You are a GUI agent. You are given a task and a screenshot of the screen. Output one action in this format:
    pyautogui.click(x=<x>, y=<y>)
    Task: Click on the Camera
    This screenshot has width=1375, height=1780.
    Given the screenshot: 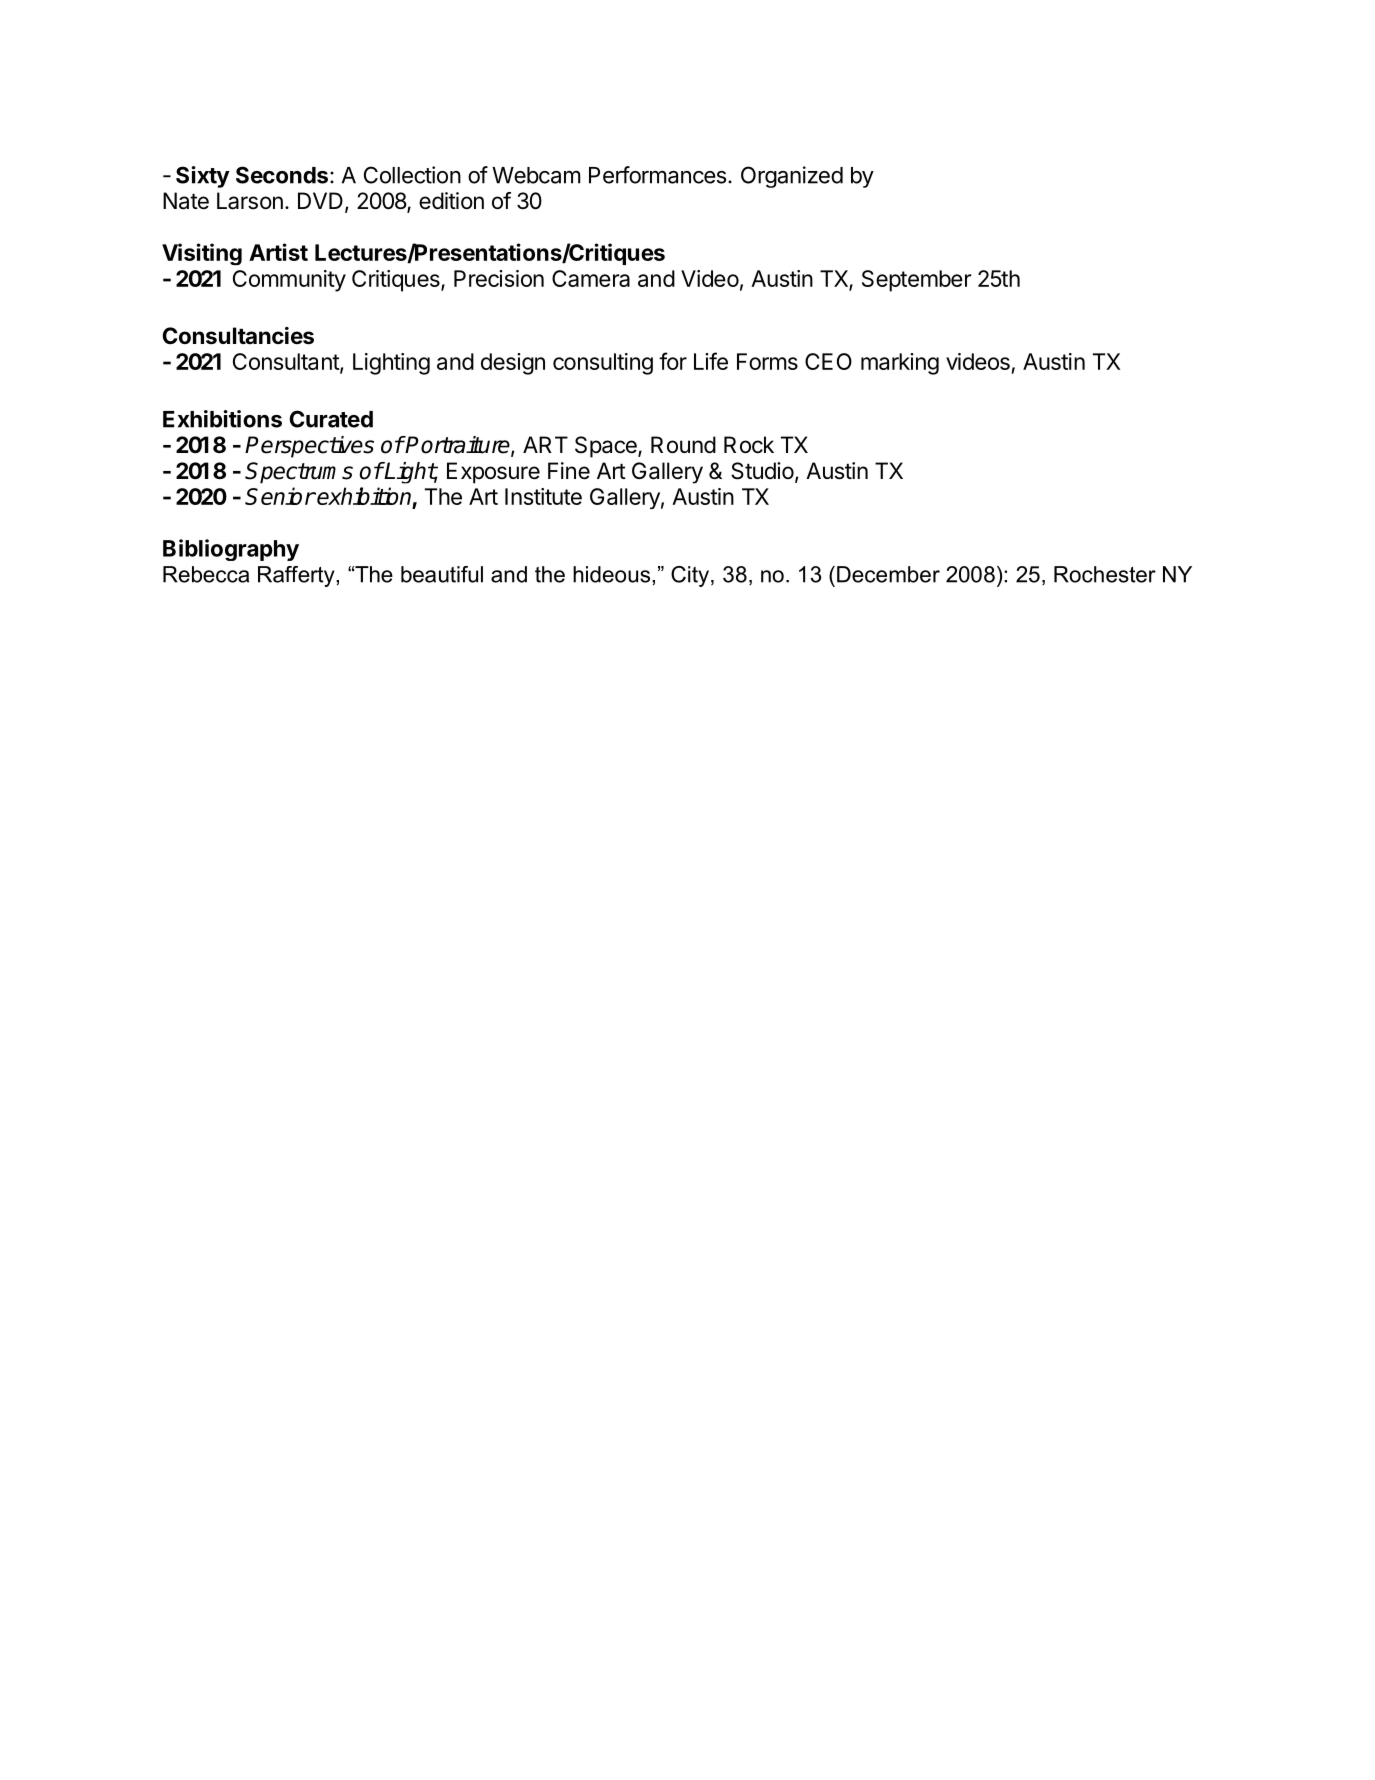 What is the action you would take?
    pyautogui.click(x=591, y=278)
